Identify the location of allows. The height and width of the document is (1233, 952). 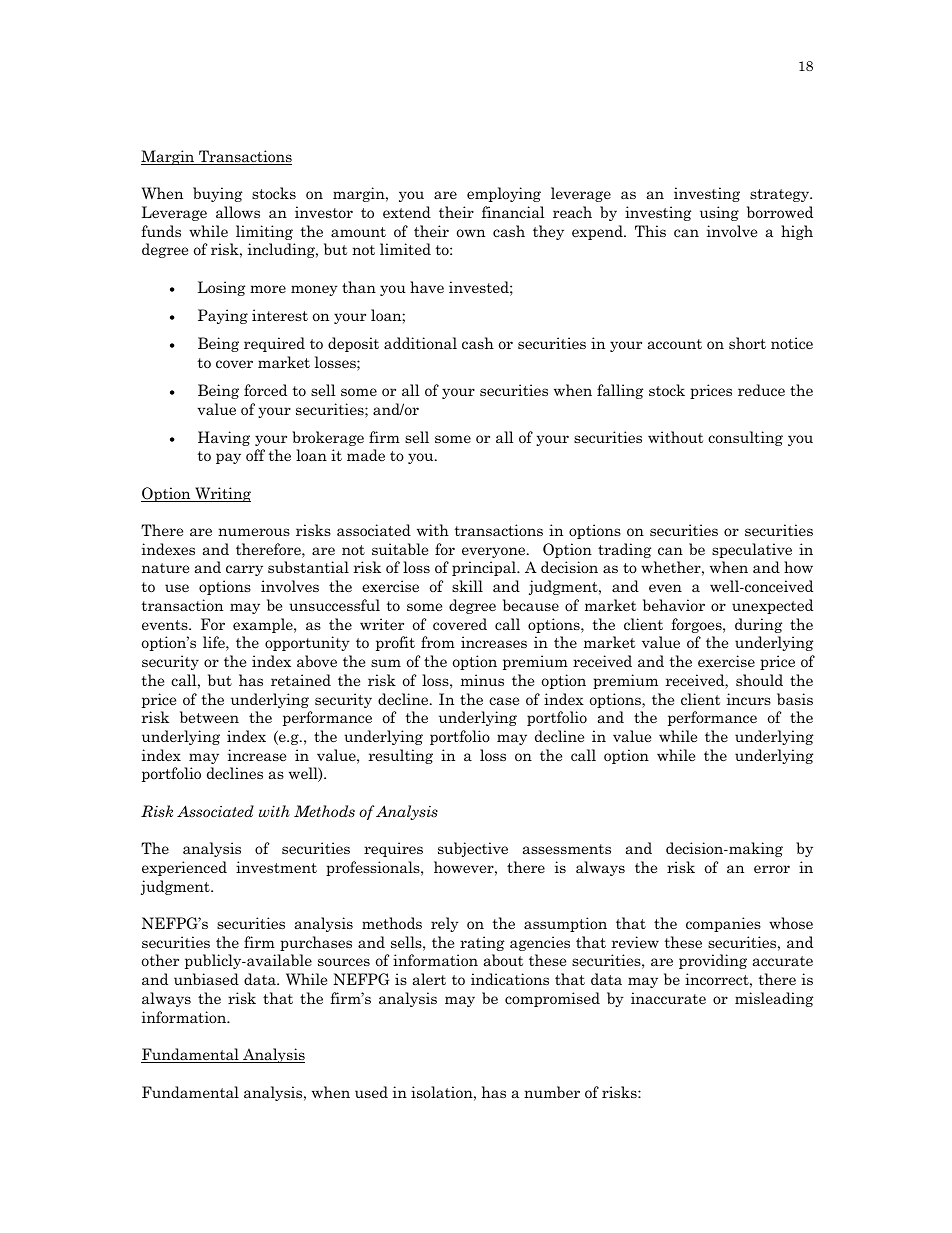
(238, 212).
